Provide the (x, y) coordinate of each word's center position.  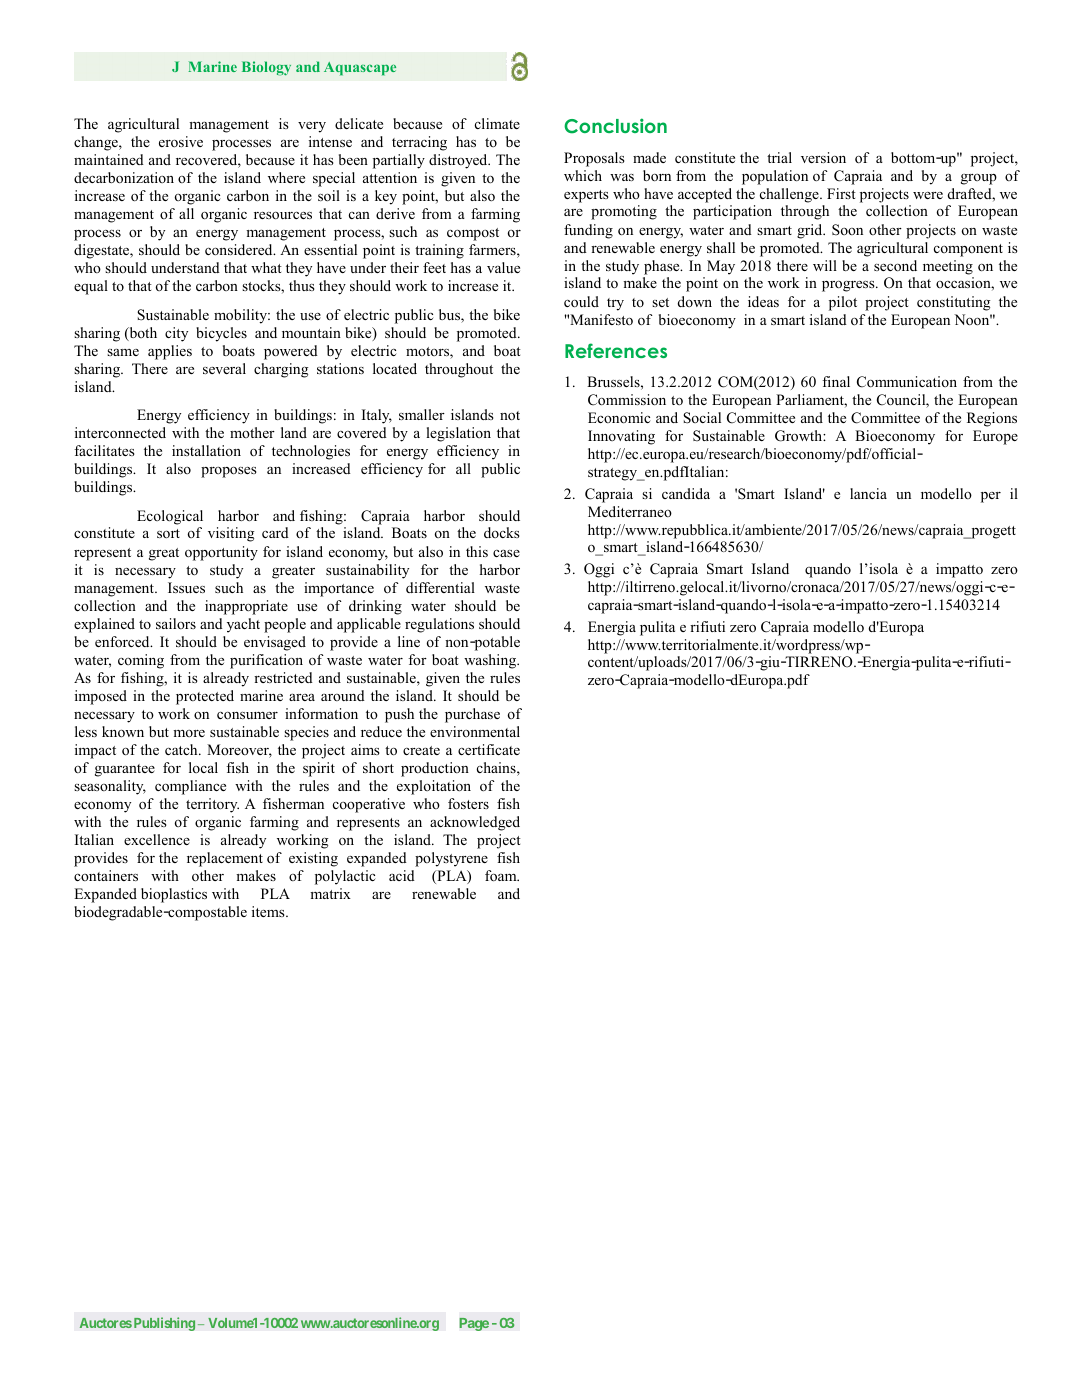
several (224, 368)
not (510, 415)
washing (491, 661)
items (269, 911)
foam (502, 875)
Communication (907, 382)
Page (474, 1324)
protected (205, 697)
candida (686, 493)
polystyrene (451, 859)
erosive (181, 141)
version (823, 157)
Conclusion (615, 126)
